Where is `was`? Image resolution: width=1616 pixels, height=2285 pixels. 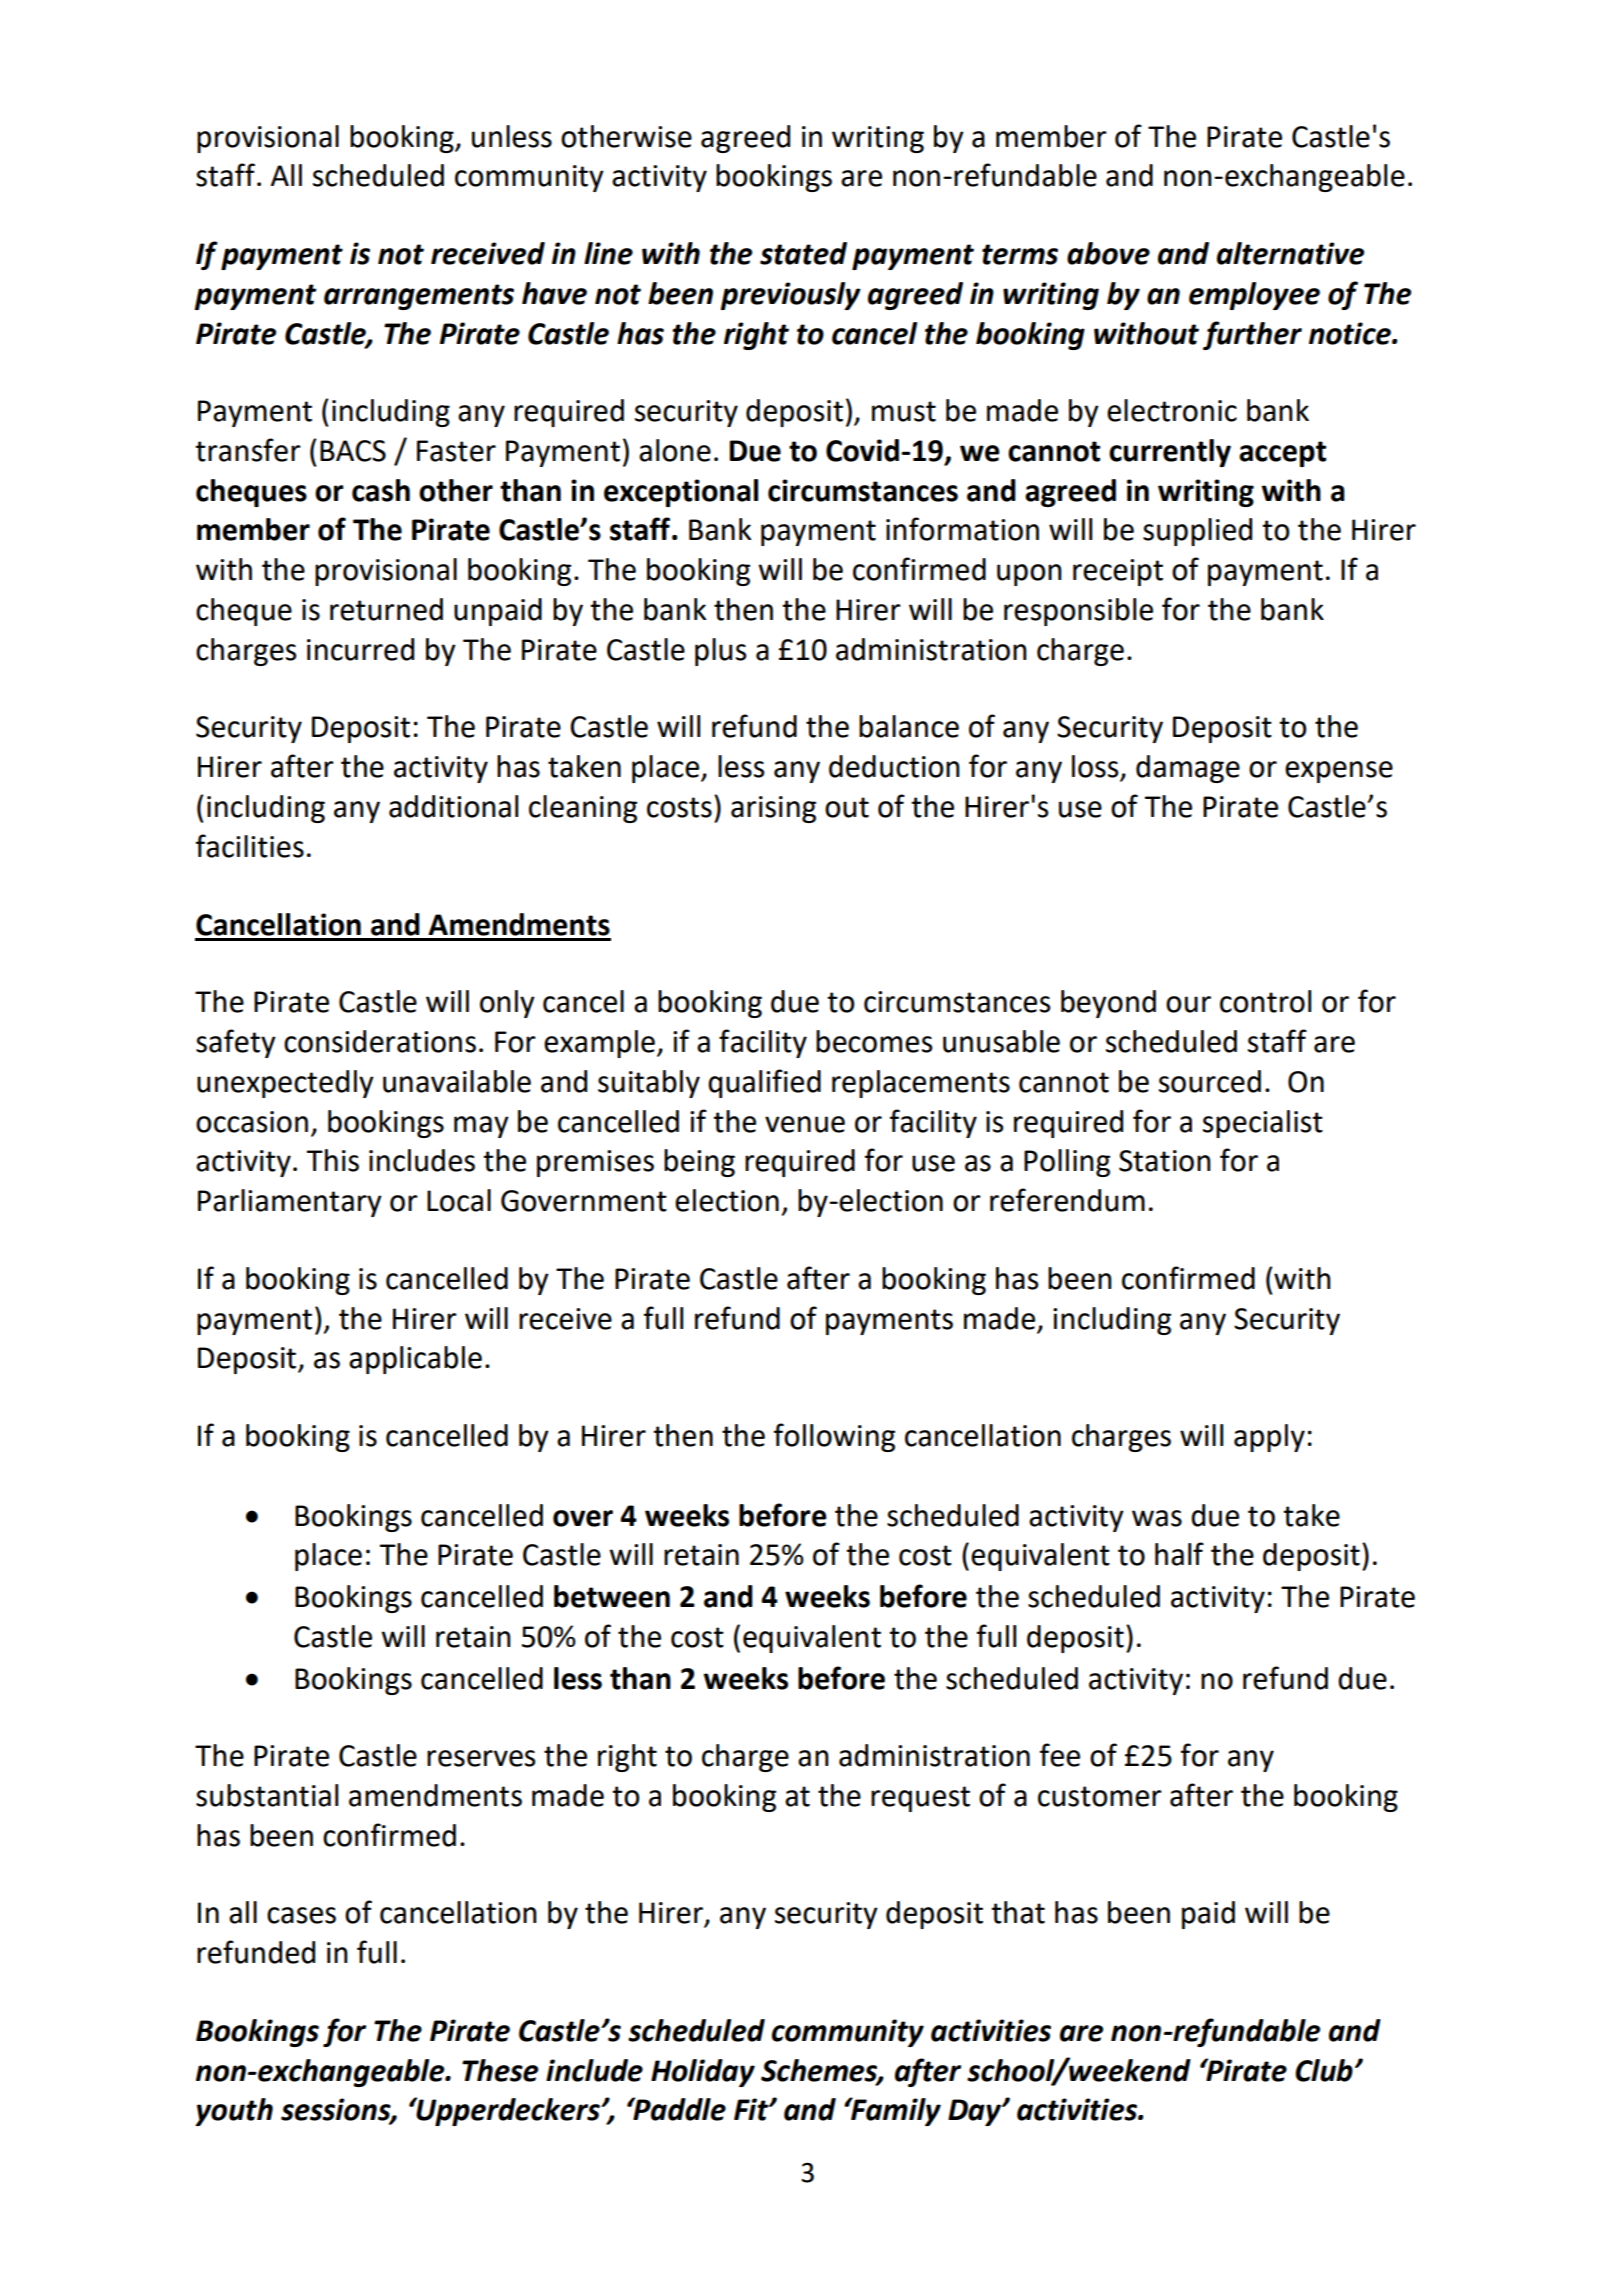 was is located at coordinates (1157, 1518).
